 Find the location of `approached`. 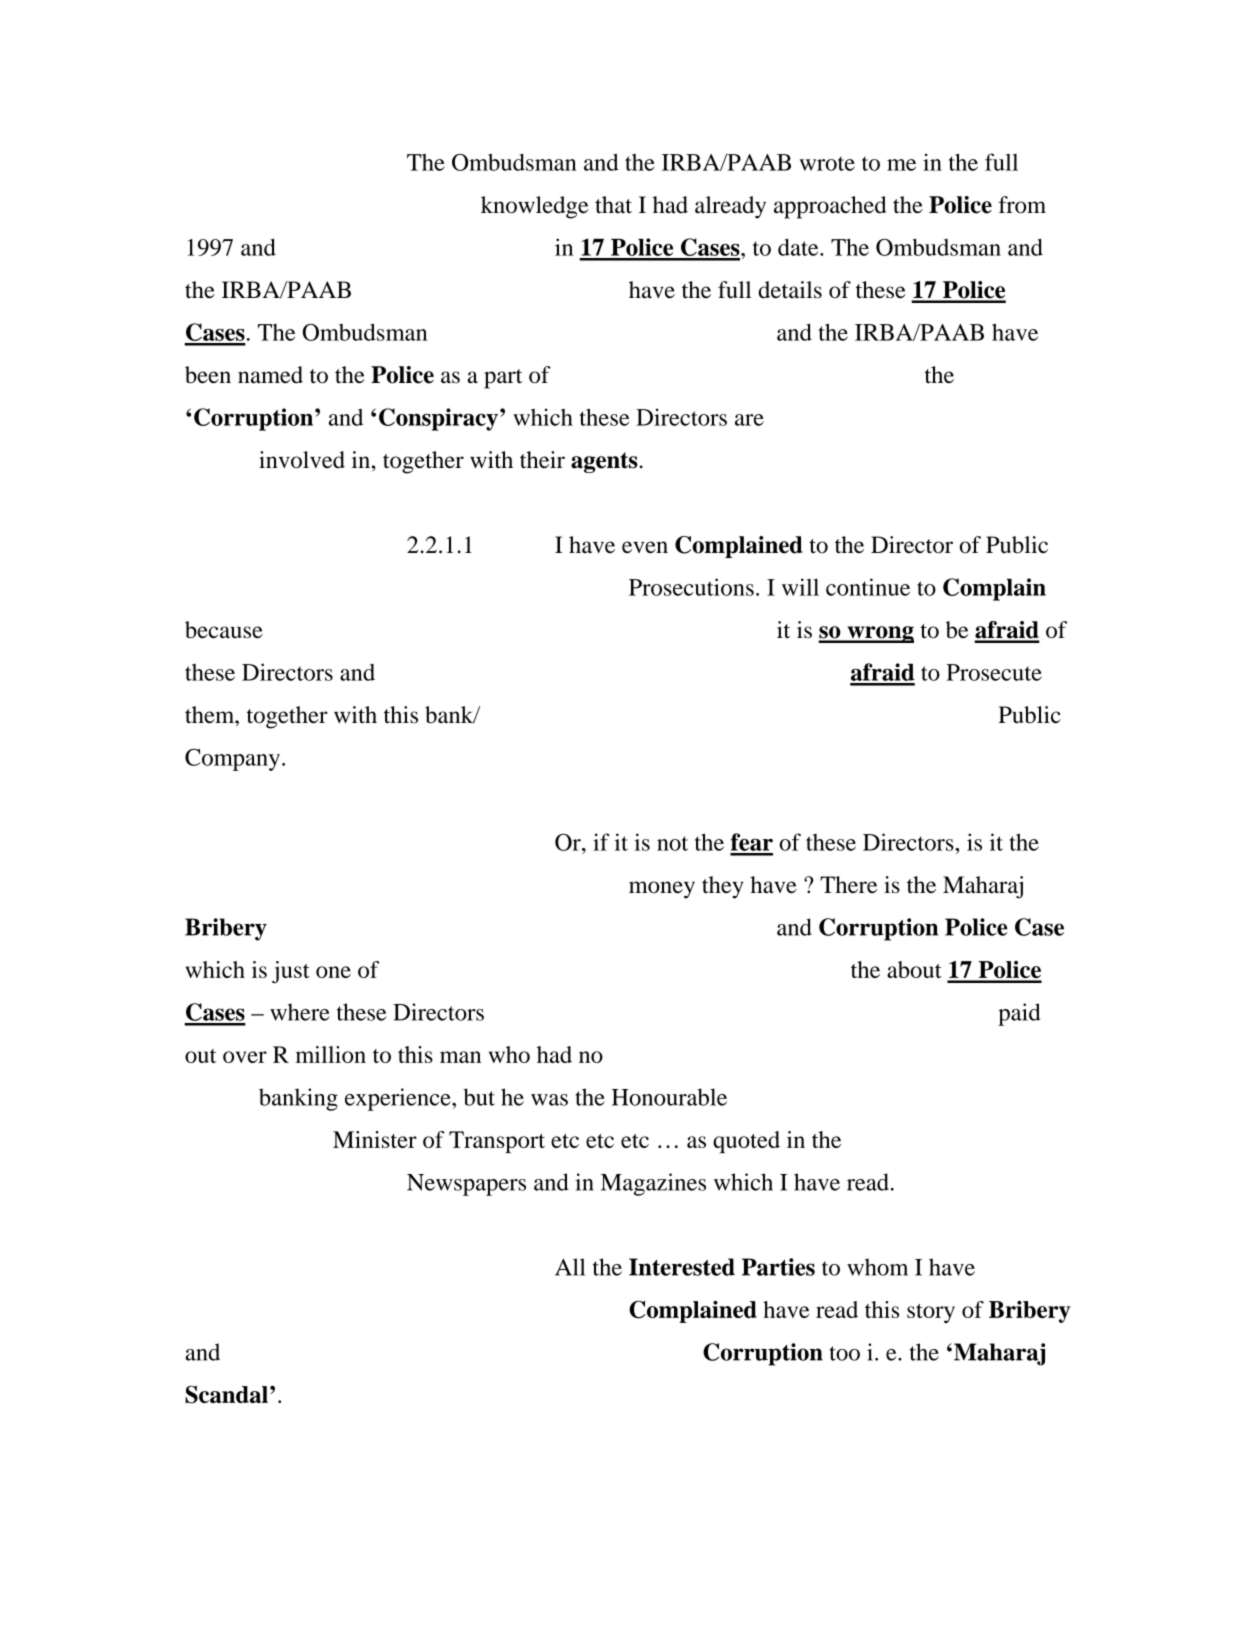

approached is located at coordinates (830, 207).
